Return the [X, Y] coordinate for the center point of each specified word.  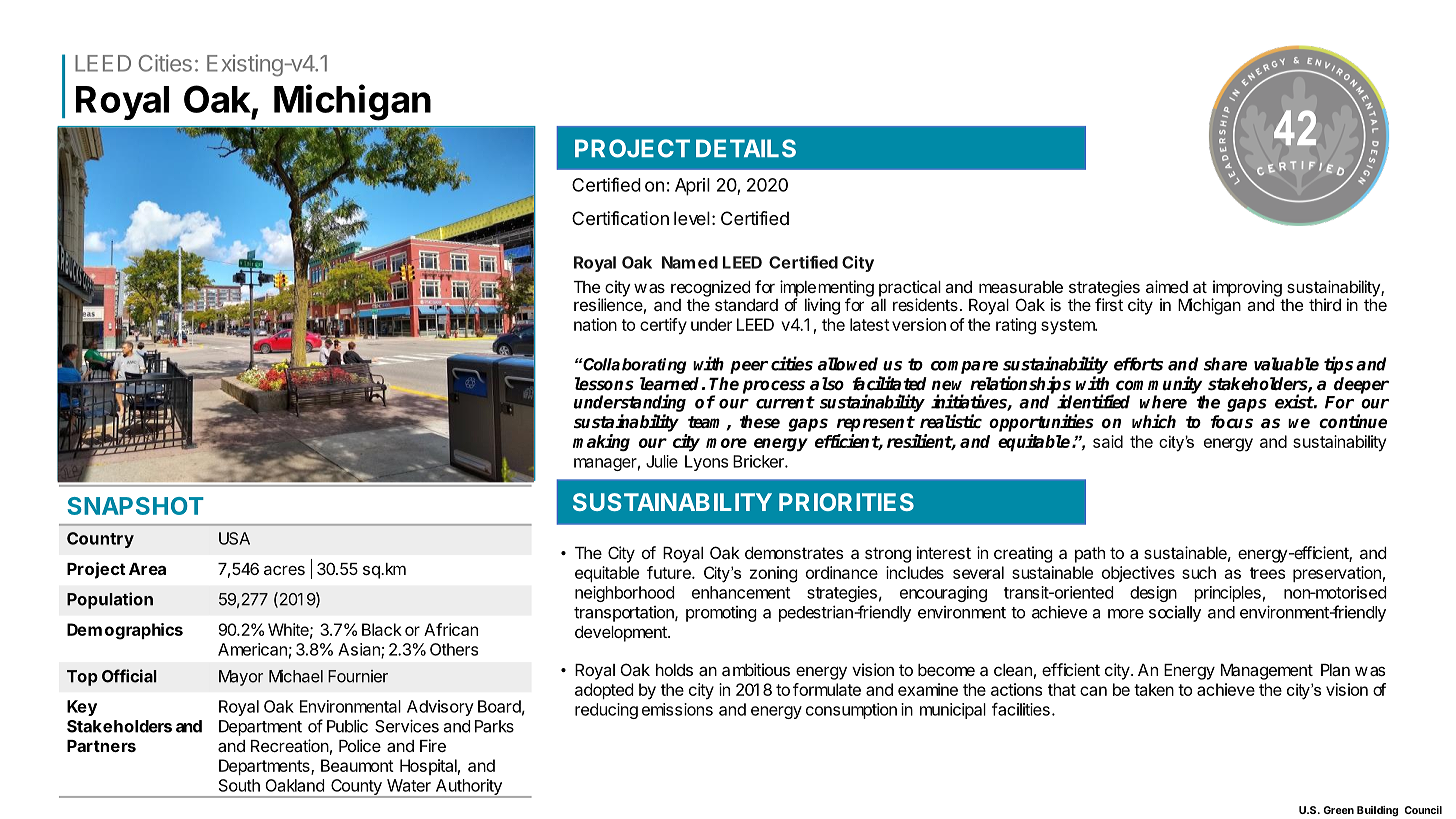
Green [1338, 810]
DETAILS [746, 148]
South [239, 785]
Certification [620, 218]
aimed [1167, 286]
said [1108, 441]
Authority [468, 788]
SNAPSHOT [136, 506]
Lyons [706, 463]
